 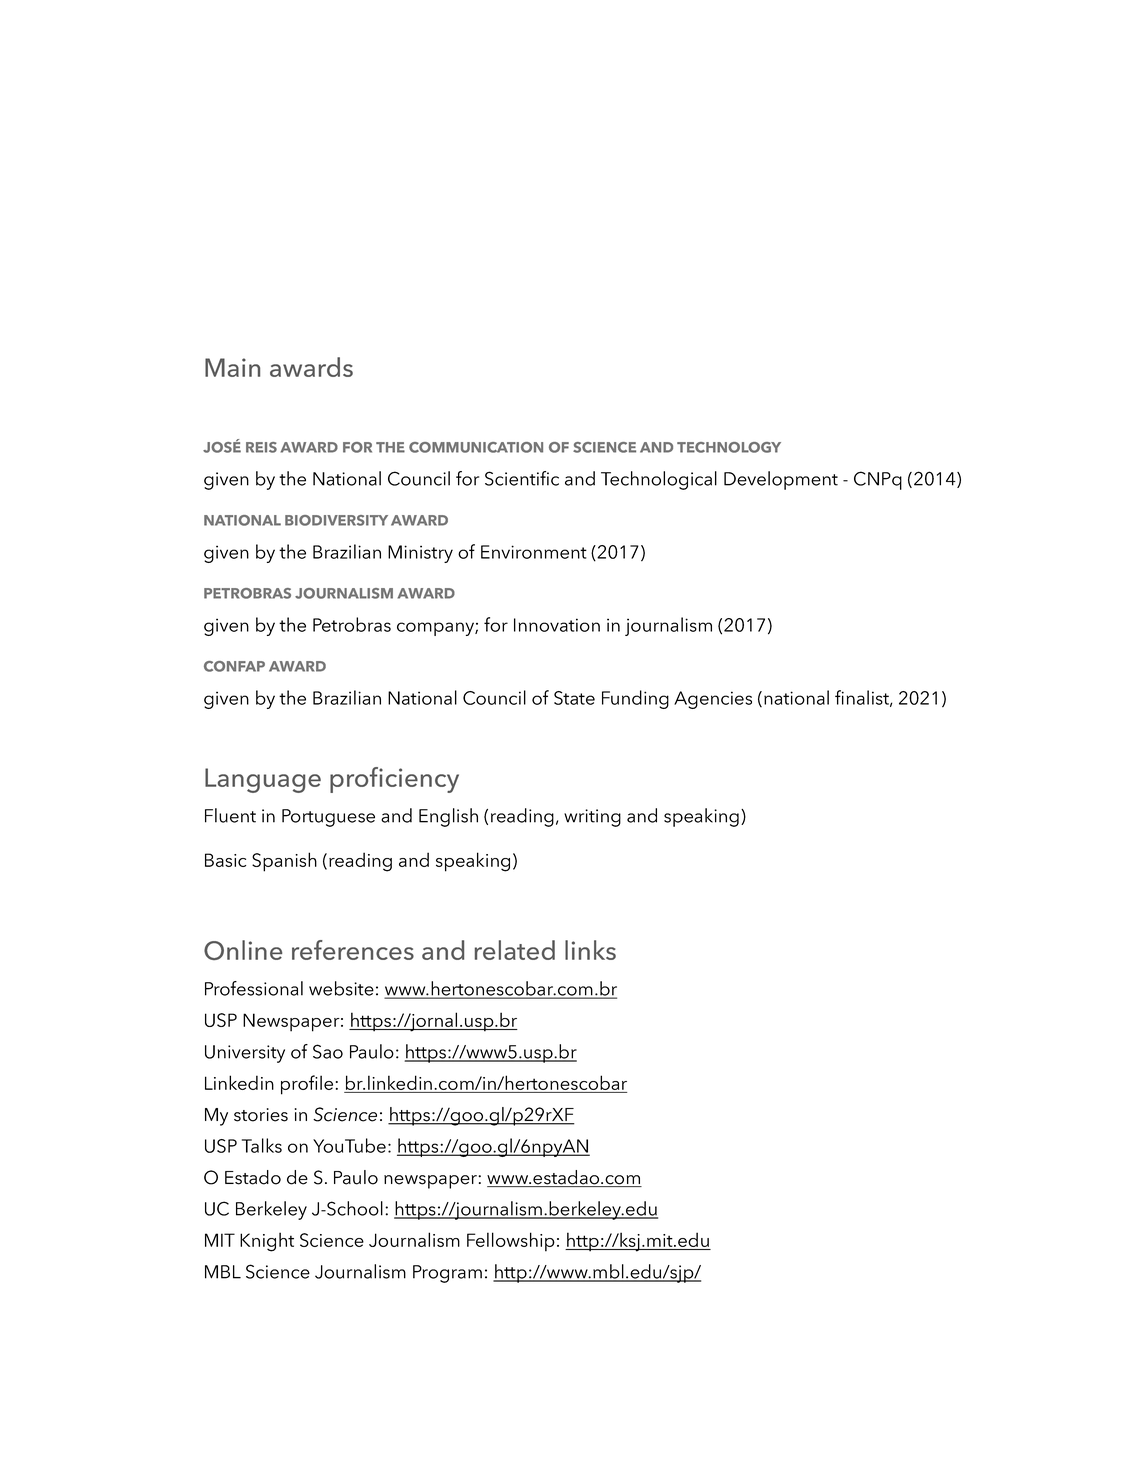 What do you see at coordinates (592, 818) in the image?
I see `writing` at bounding box center [592, 818].
